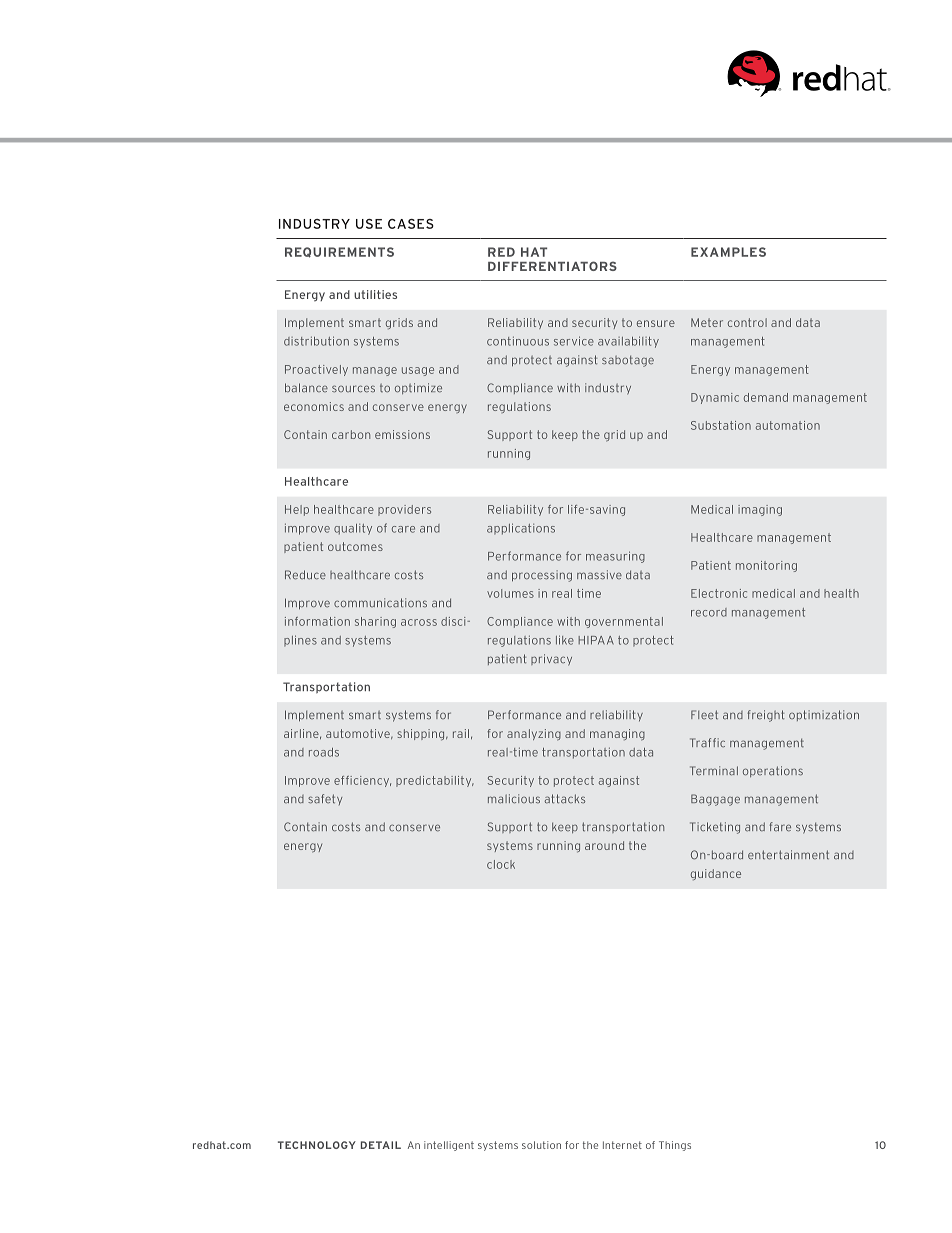 Image resolution: width=952 pixels, height=1233 pixels. I want to click on REQUIREMENTS, so click(339, 252).
